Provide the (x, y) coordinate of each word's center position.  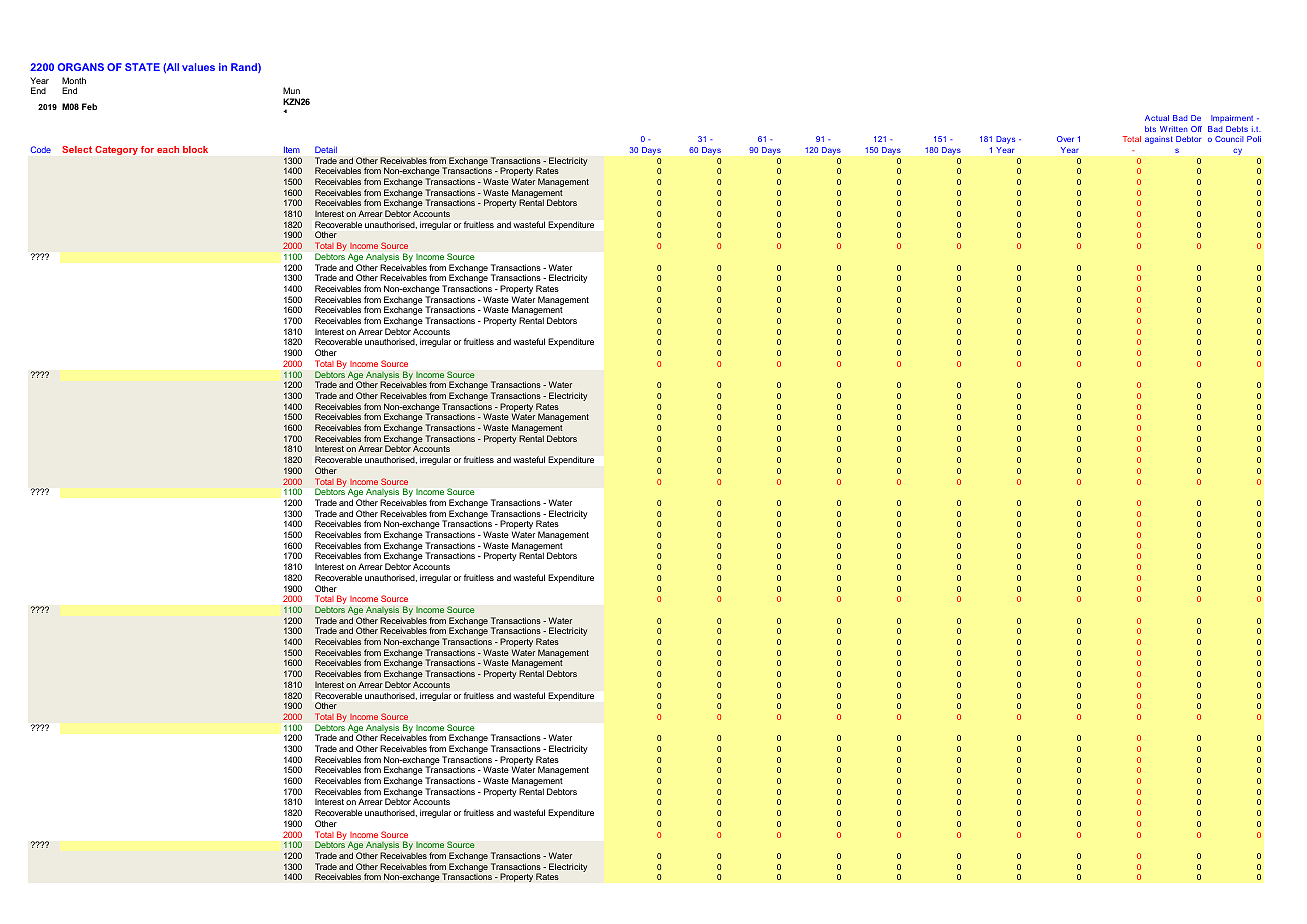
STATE (142, 67)
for (147, 149)
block (195, 149)
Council (1229, 139)
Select (77, 149)
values (198, 67)
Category (116, 150)
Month (74, 80)
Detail (326, 149)
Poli (1254, 139)
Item (292, 150)
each (168, 149)
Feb (89, 106)
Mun (291, 90)
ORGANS (81, 67)
